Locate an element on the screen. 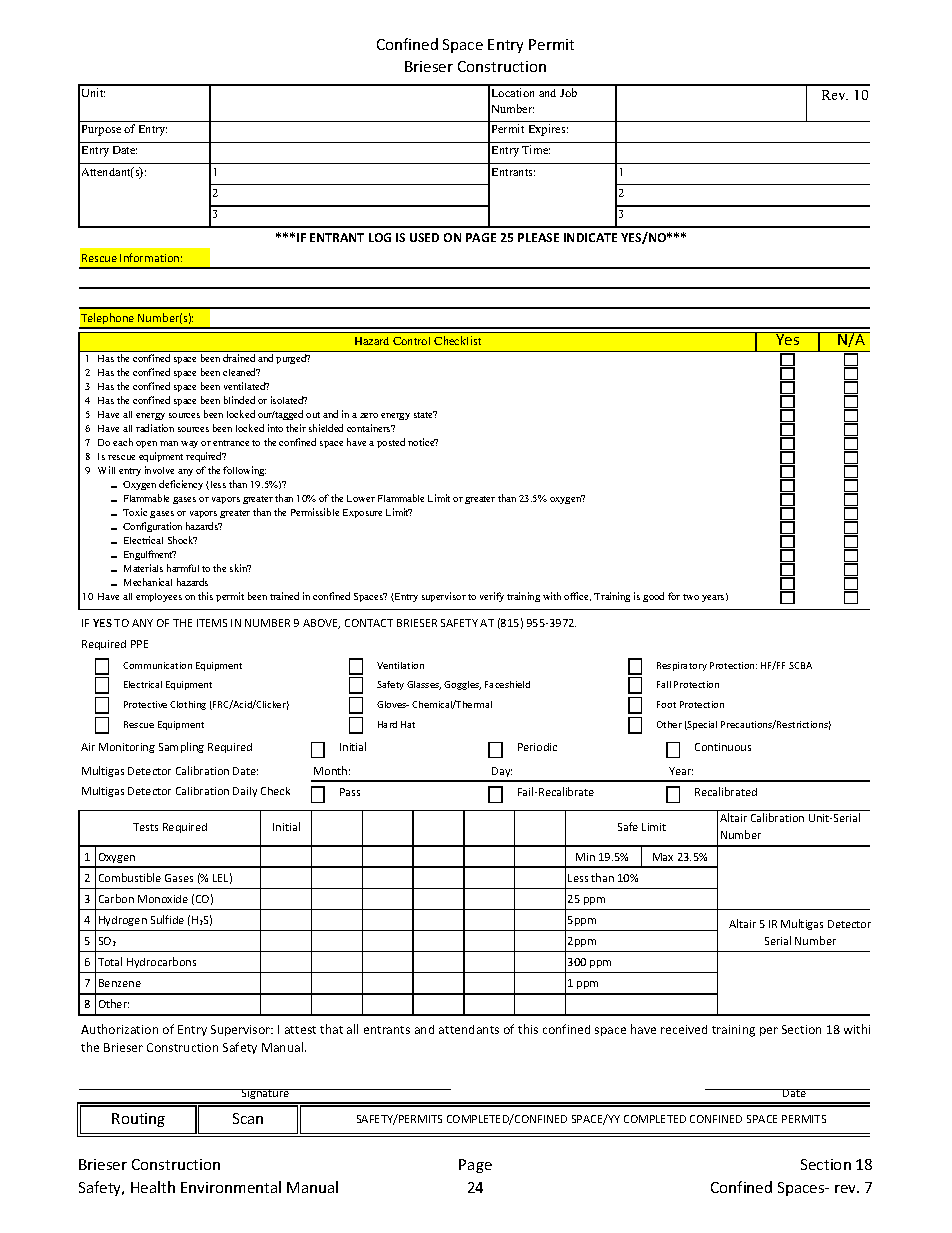 Image resolution: width=952 pixels, height=1233 pixels. that is located at coordinates (331, 1029).
